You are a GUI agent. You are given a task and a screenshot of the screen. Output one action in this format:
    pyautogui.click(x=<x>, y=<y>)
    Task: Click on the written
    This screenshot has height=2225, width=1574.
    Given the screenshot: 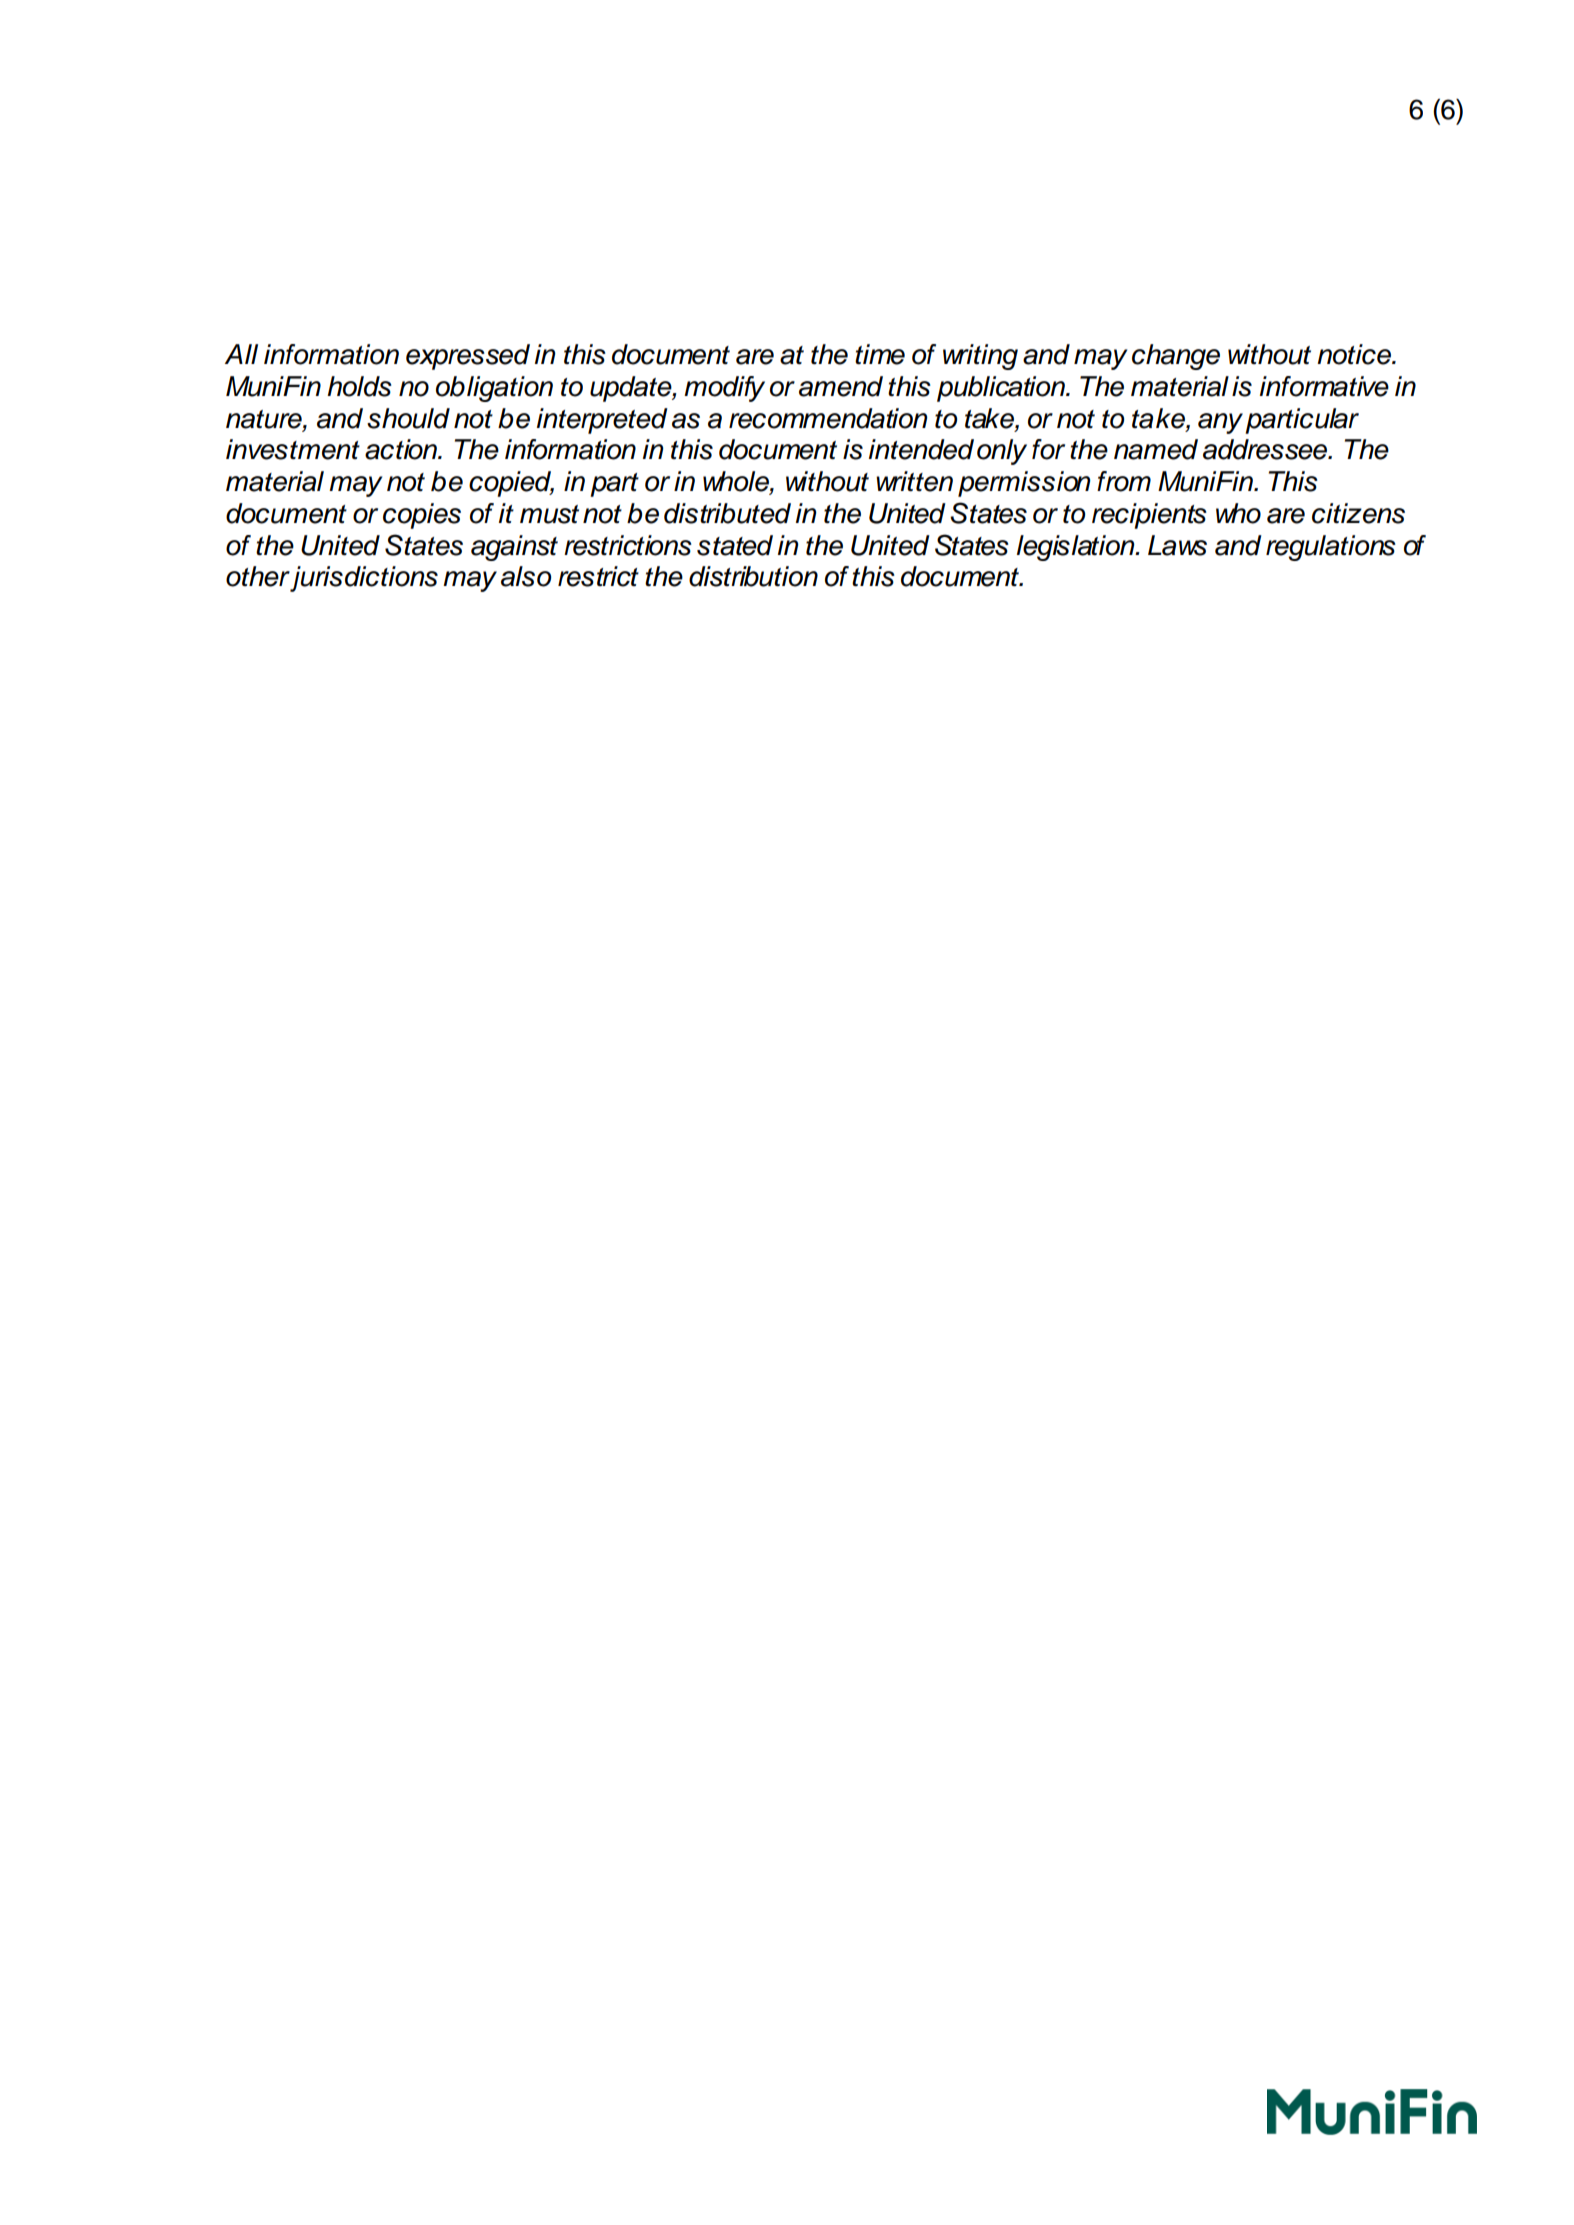 What is the action you would take?
    pyautogui.click(x=914, y=481)
